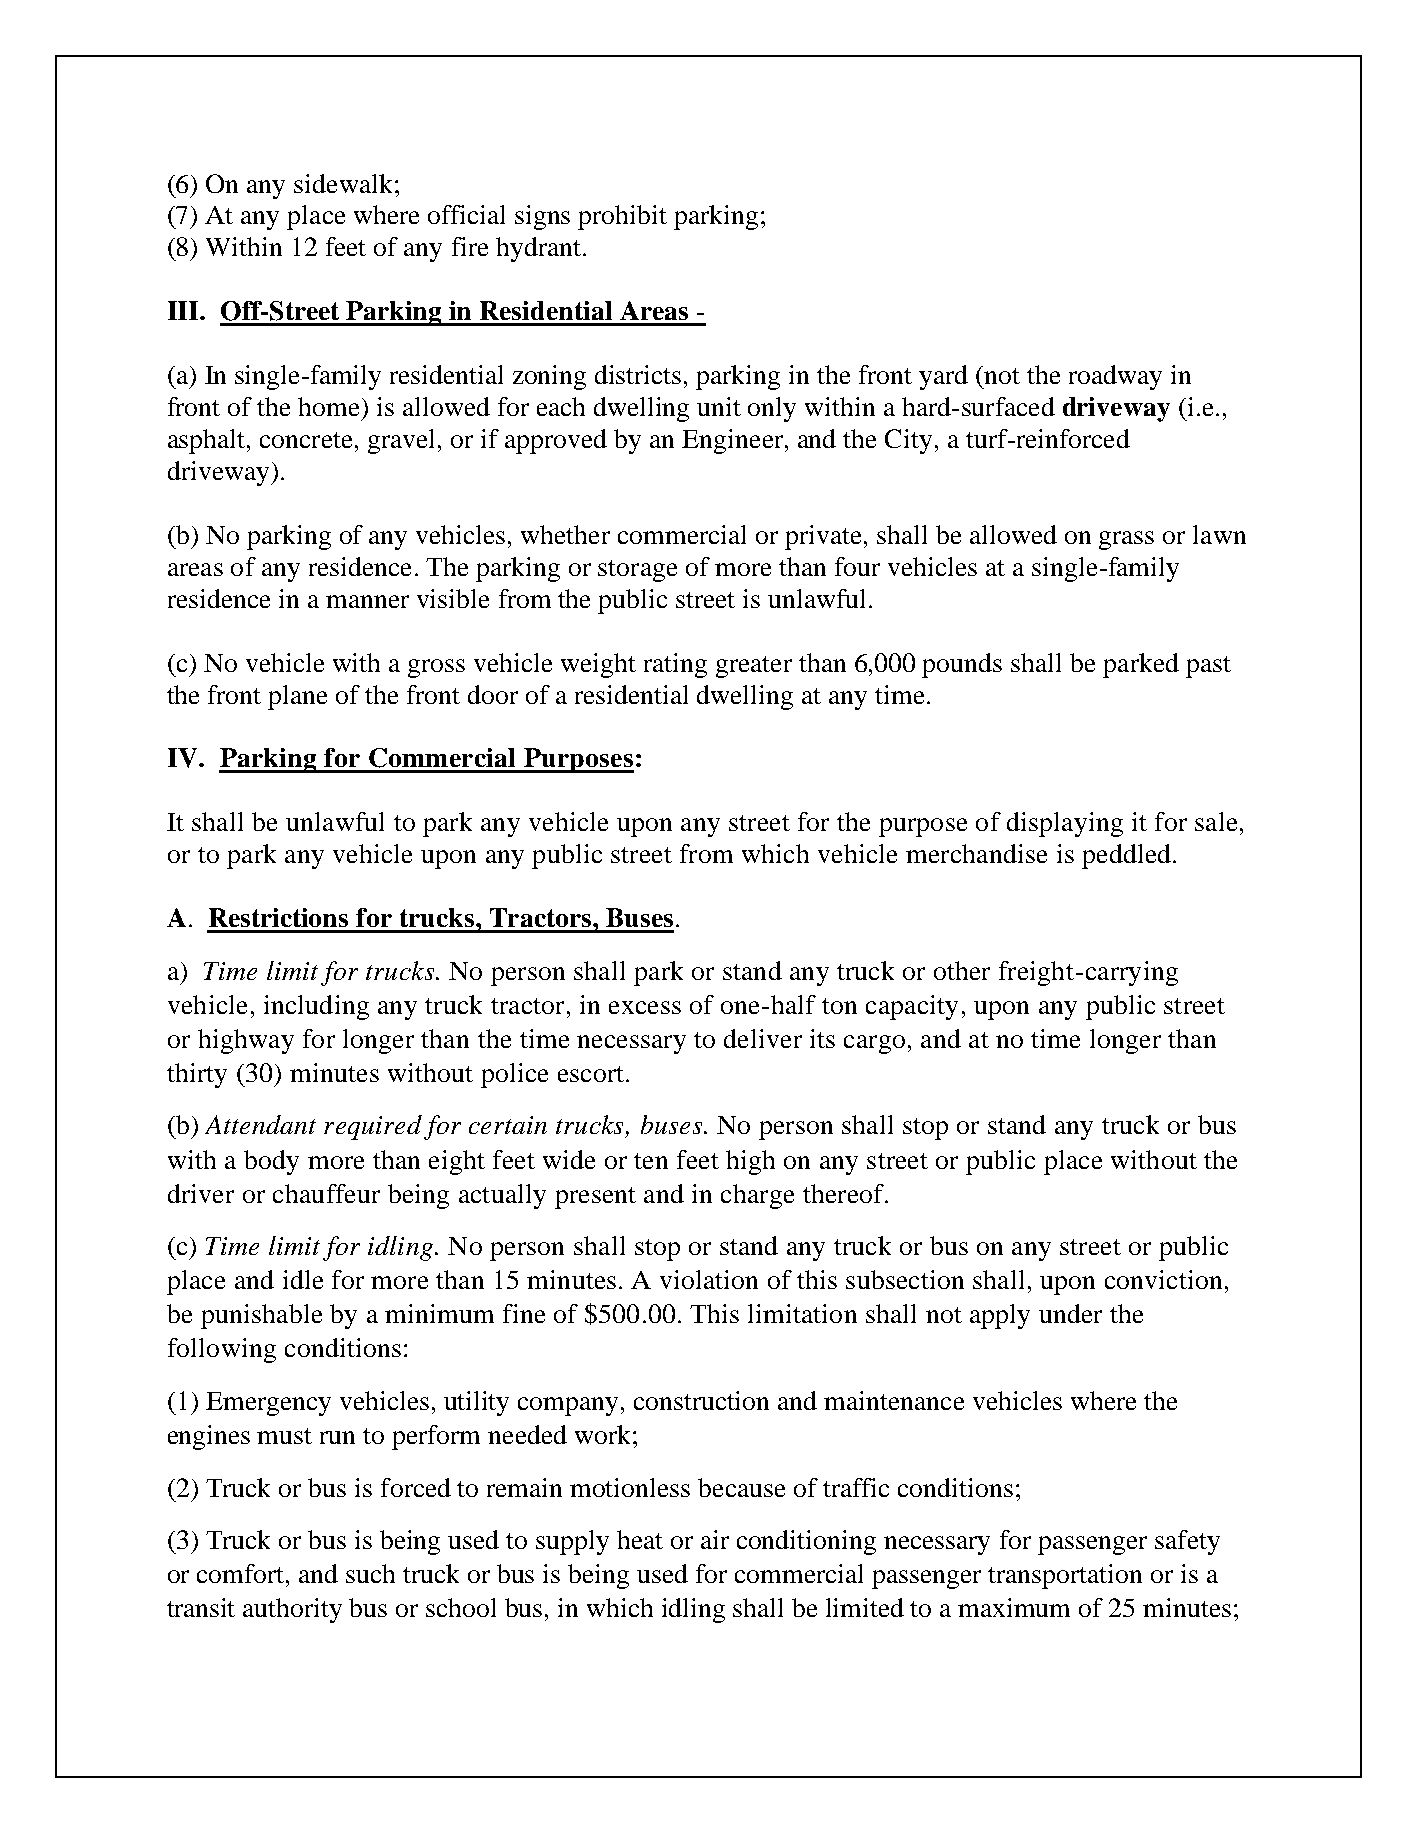 The image size is (1417, 1833). Describe the element at coordinates (1126, 856) in the document. I see `peddled` at that location.
